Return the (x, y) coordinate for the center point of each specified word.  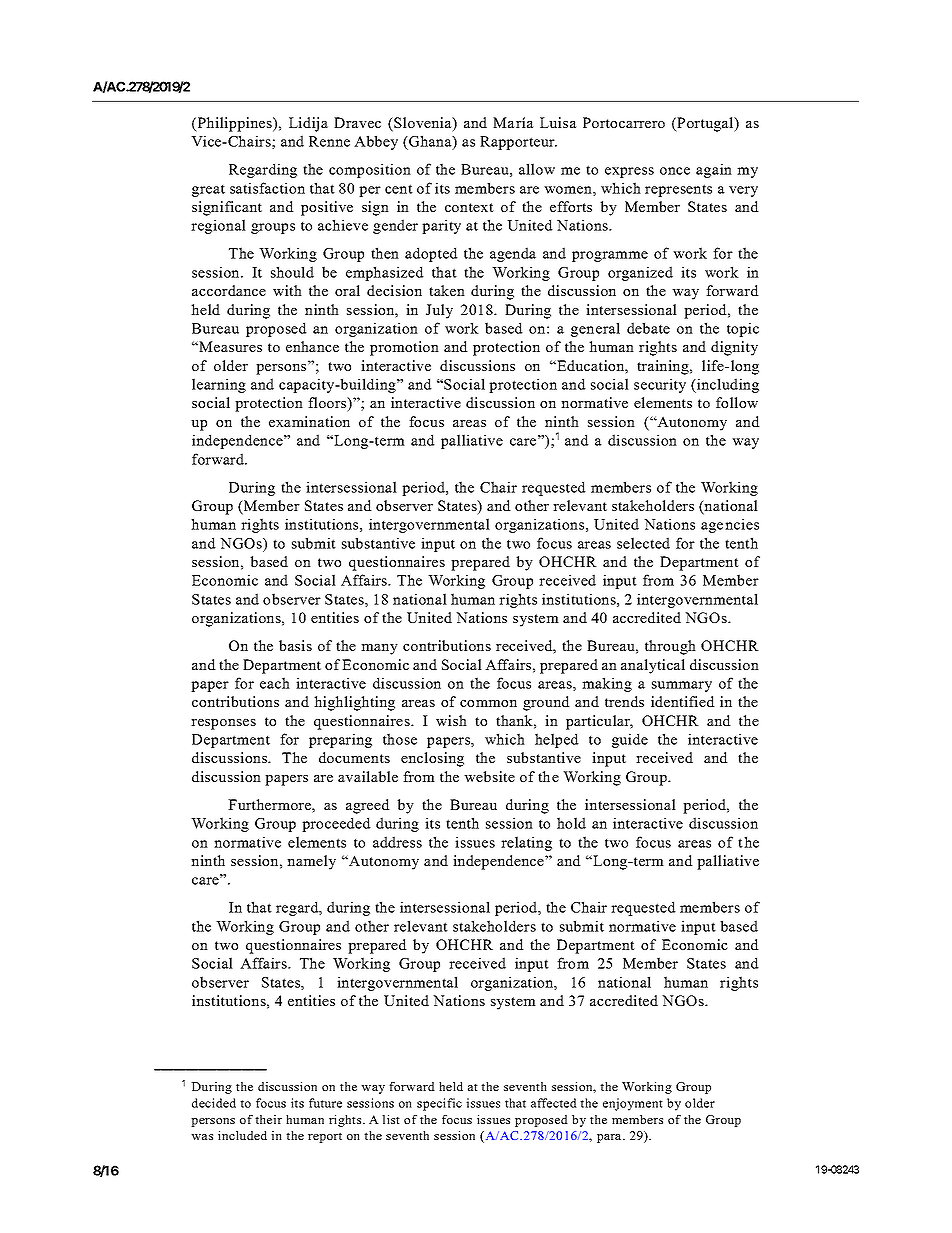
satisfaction (267, 188)
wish (451, 720)
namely (311, 862)
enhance (312, 346)
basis (295, 645)
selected (643, 543)
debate (648, 328)
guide (630, 740)
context (469, 207)
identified (683, 701)
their (268, 1119)
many (379, 649)
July (439, 311)
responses (223, 724)
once (675, 171)
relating (526, 843)
